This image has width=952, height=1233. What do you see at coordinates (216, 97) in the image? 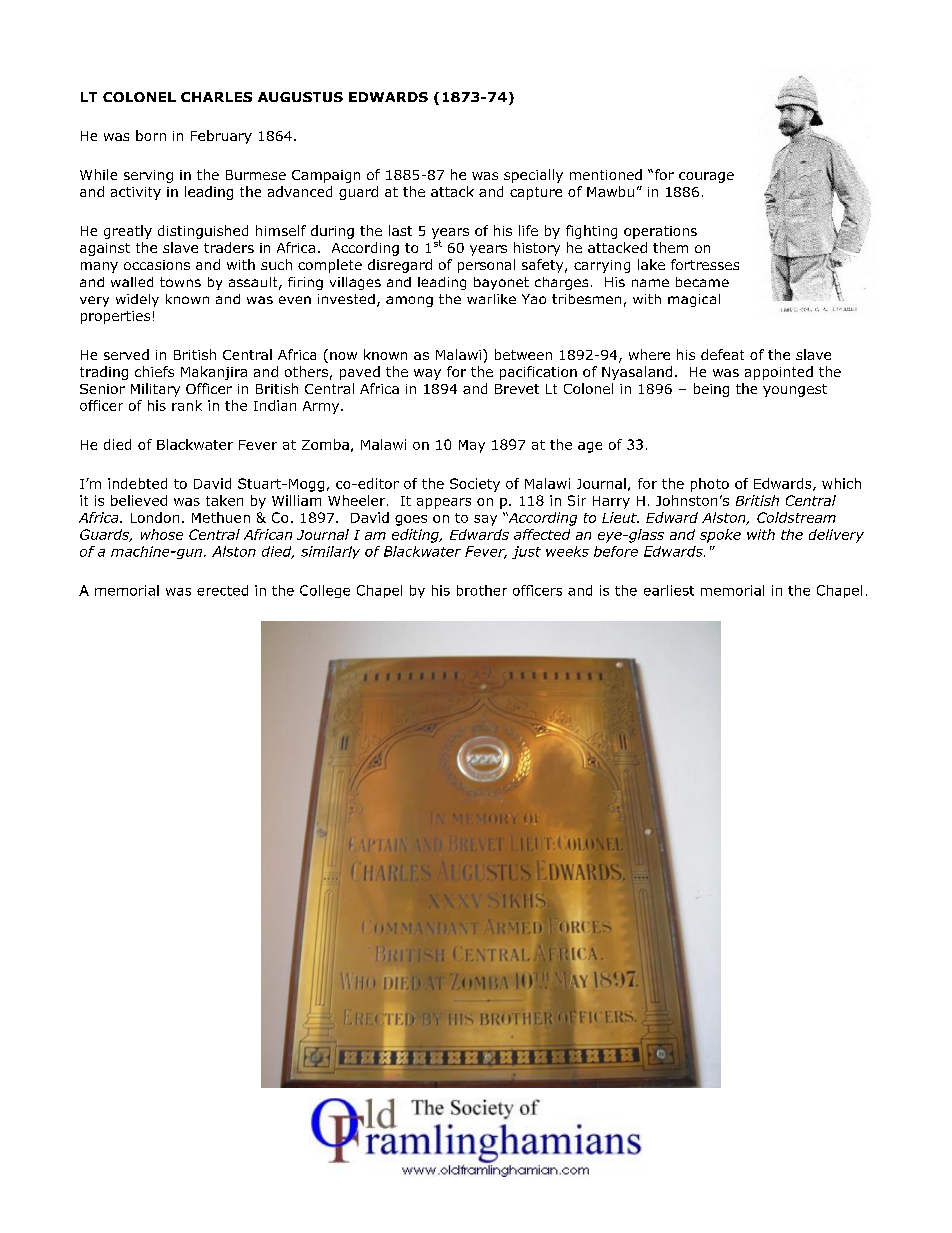
I see `CHARLES` at bounding box center [216, 97].
